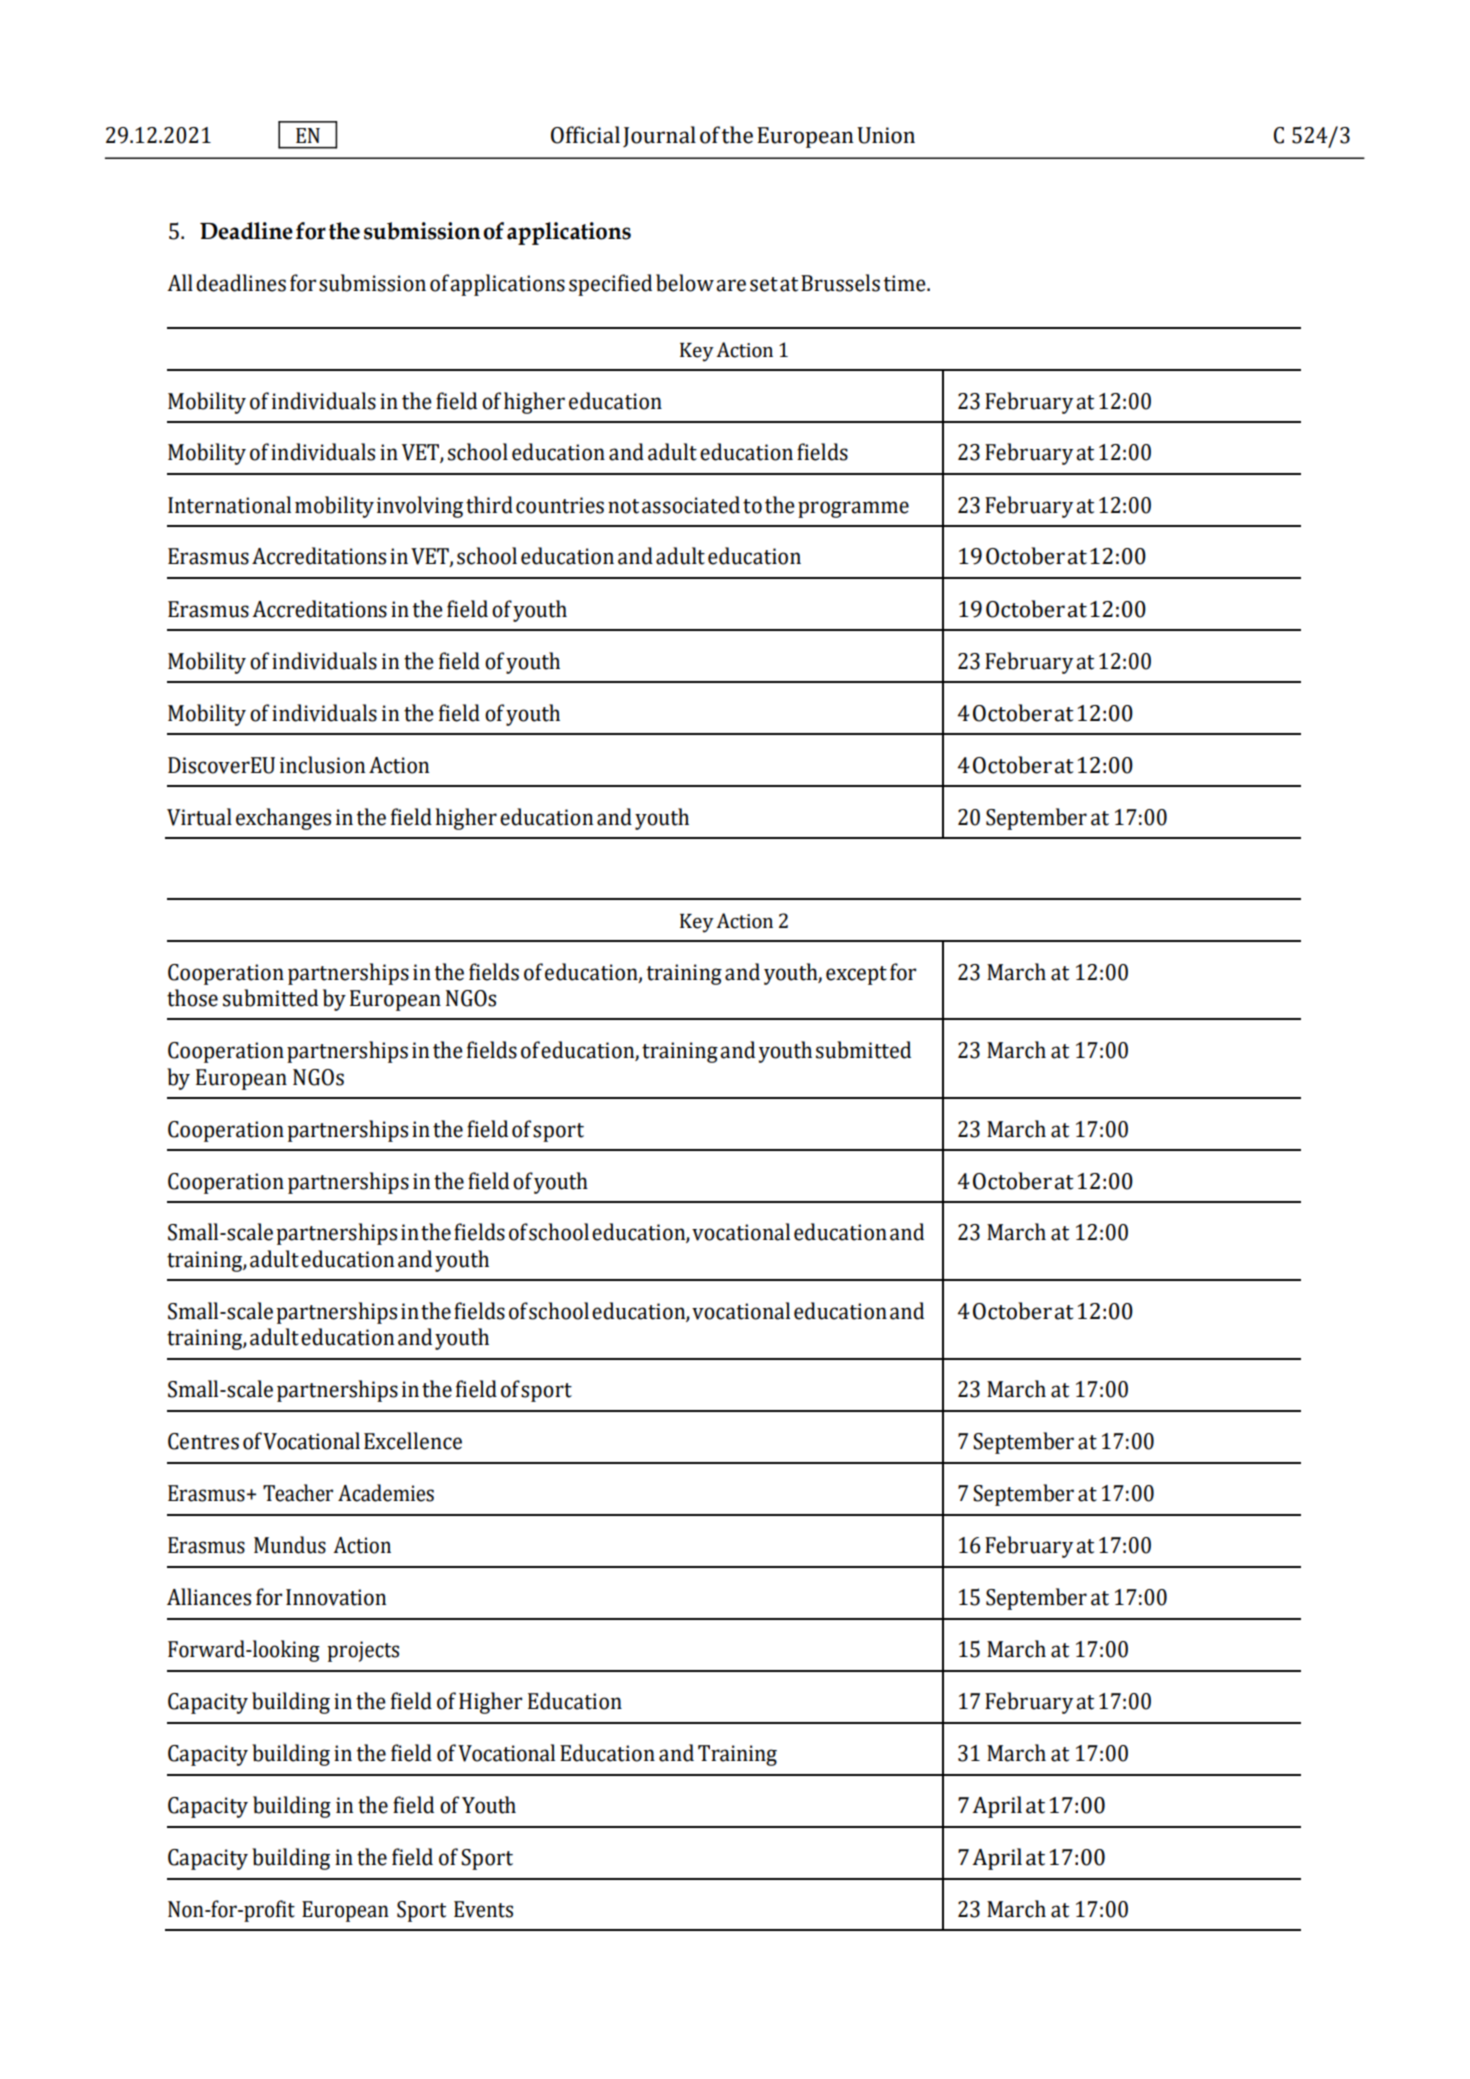 Image resolution: width=1470 pixels, height=2079 pixels. I want to click on exchanges, so click(283, 819).
